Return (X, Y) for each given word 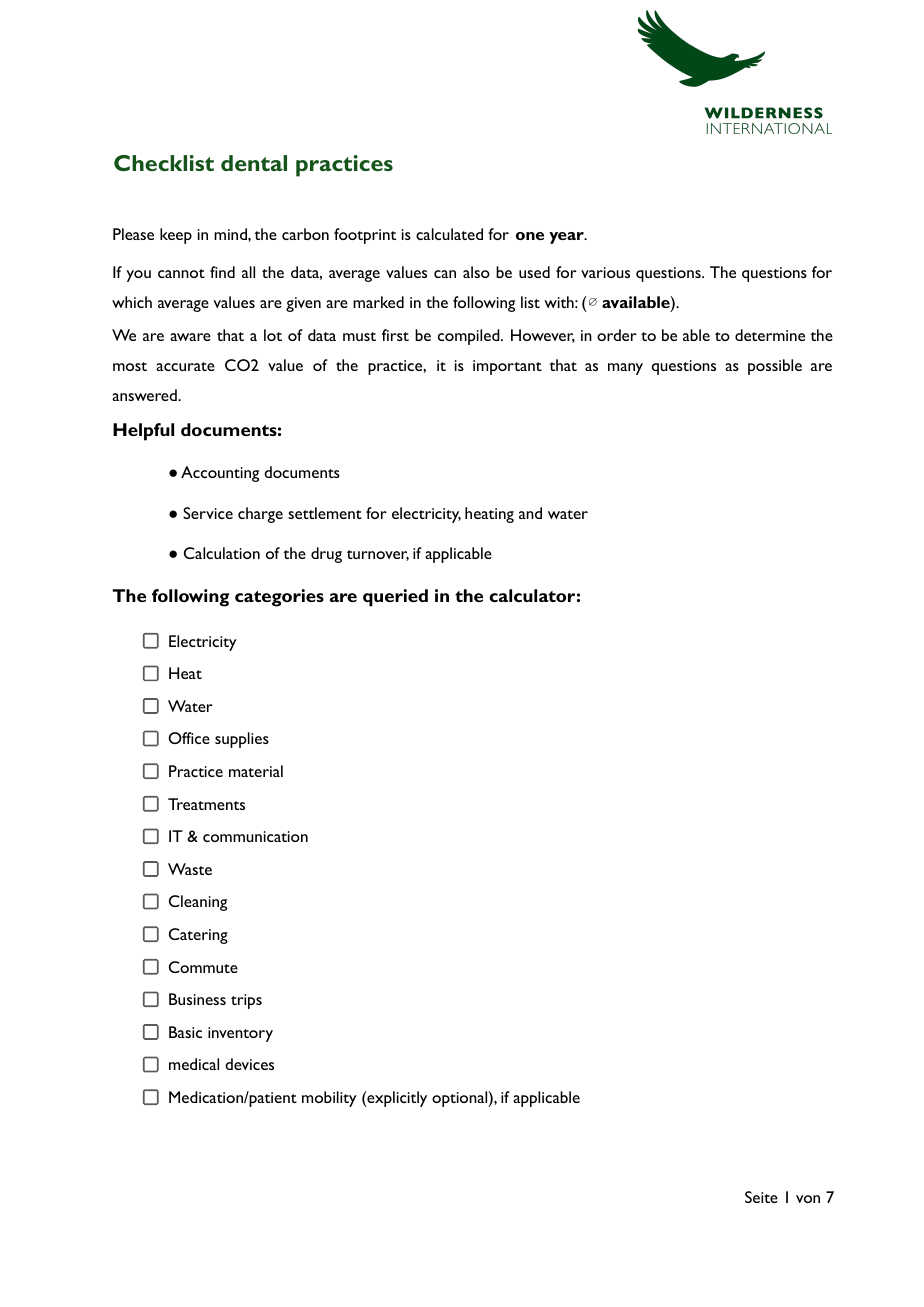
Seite (761, 1197)
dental (254, 163)
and (530, 513)
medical (194, 1064)
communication (255, 836)
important (507, 367)
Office (189, 738)
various (605, 272)
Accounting (220, 474)
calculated (449, 234)
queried (395, 598)
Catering (198, 936)
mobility (329, 1099)
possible (775, 367)
